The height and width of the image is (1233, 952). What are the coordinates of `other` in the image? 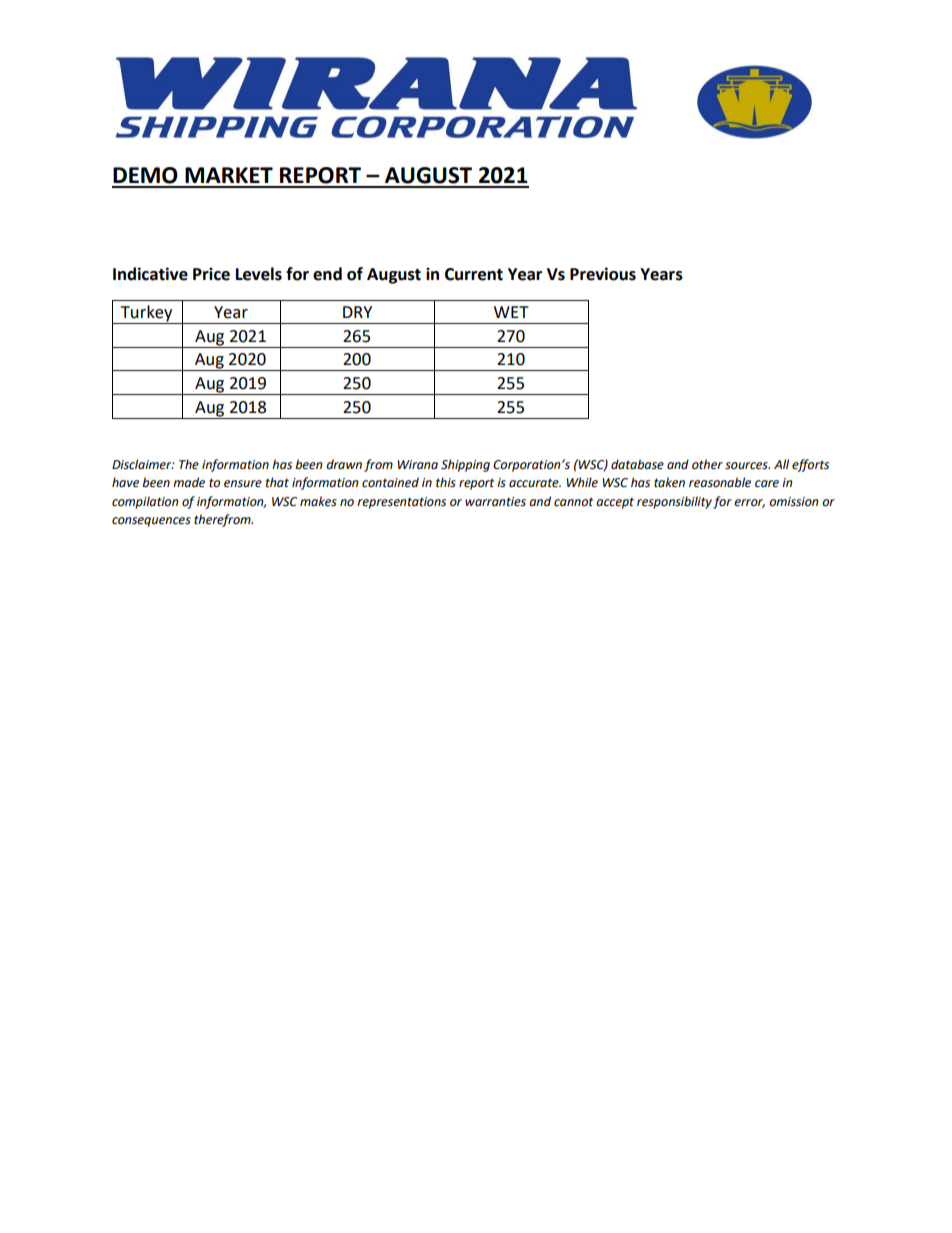 It's located at (707, 464).
